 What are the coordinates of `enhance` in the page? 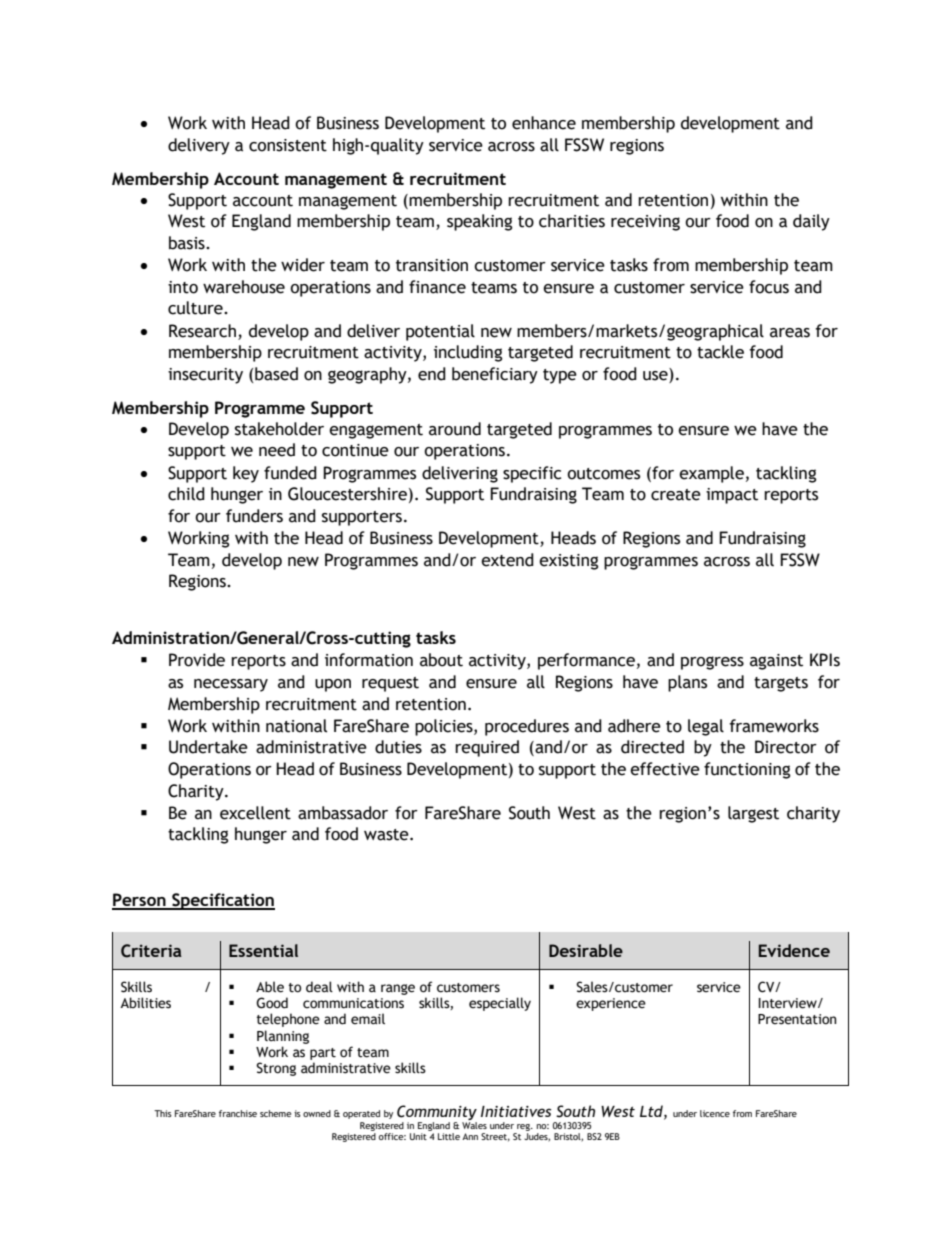 It's located at (544, 123).
